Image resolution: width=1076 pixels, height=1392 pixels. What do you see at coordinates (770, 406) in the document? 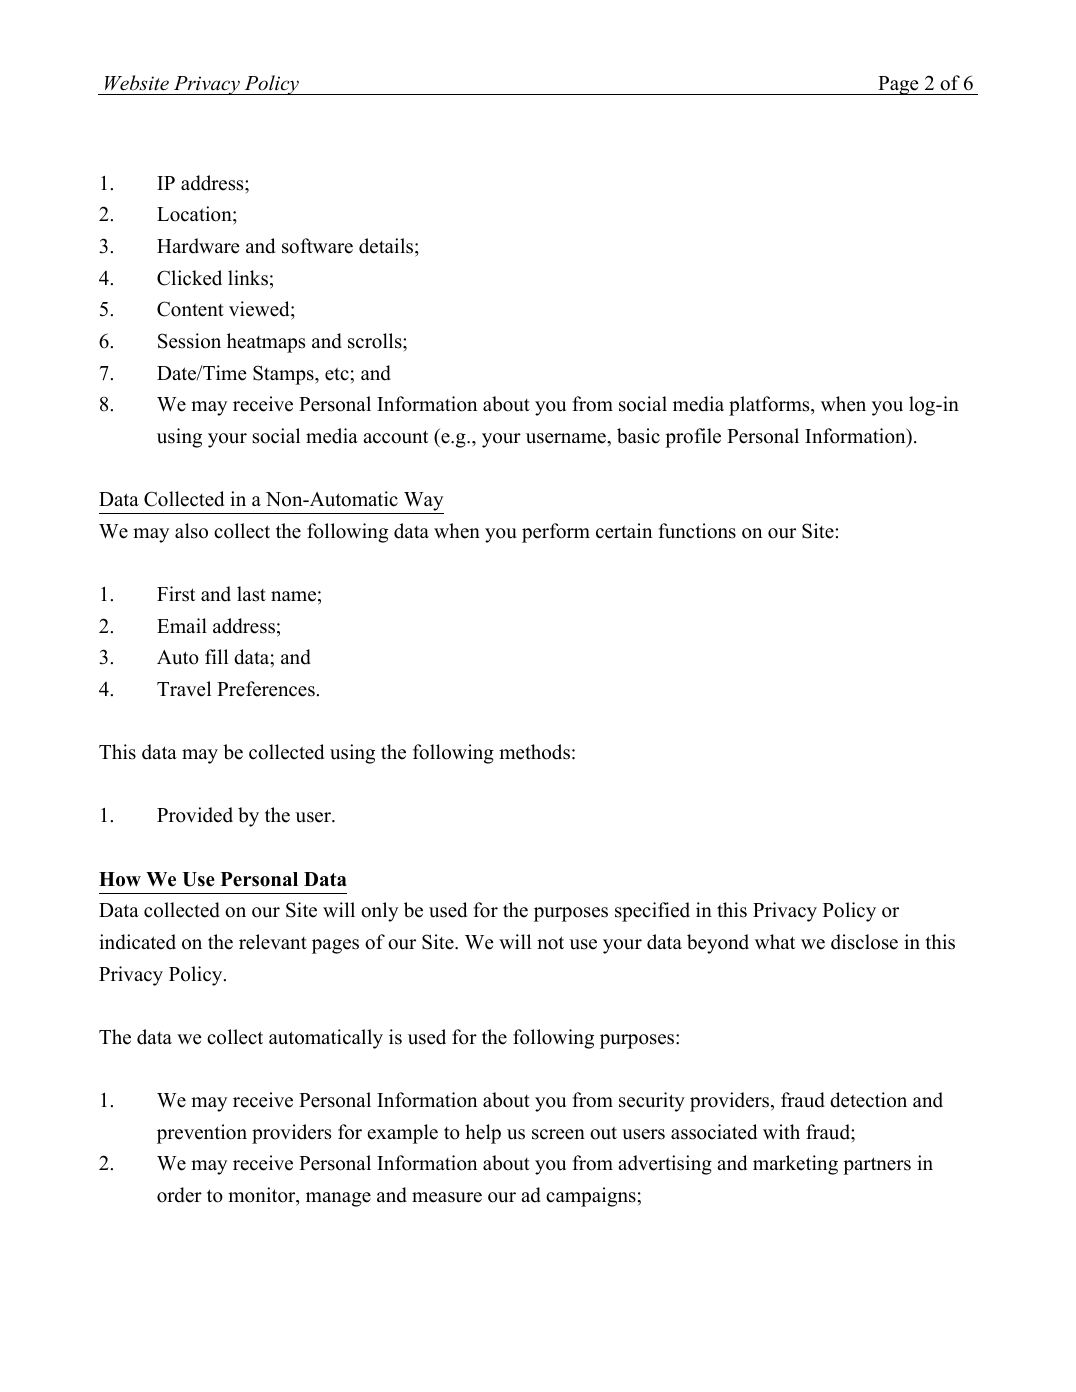
I see `platforms` at bounding box center [770, 406].
